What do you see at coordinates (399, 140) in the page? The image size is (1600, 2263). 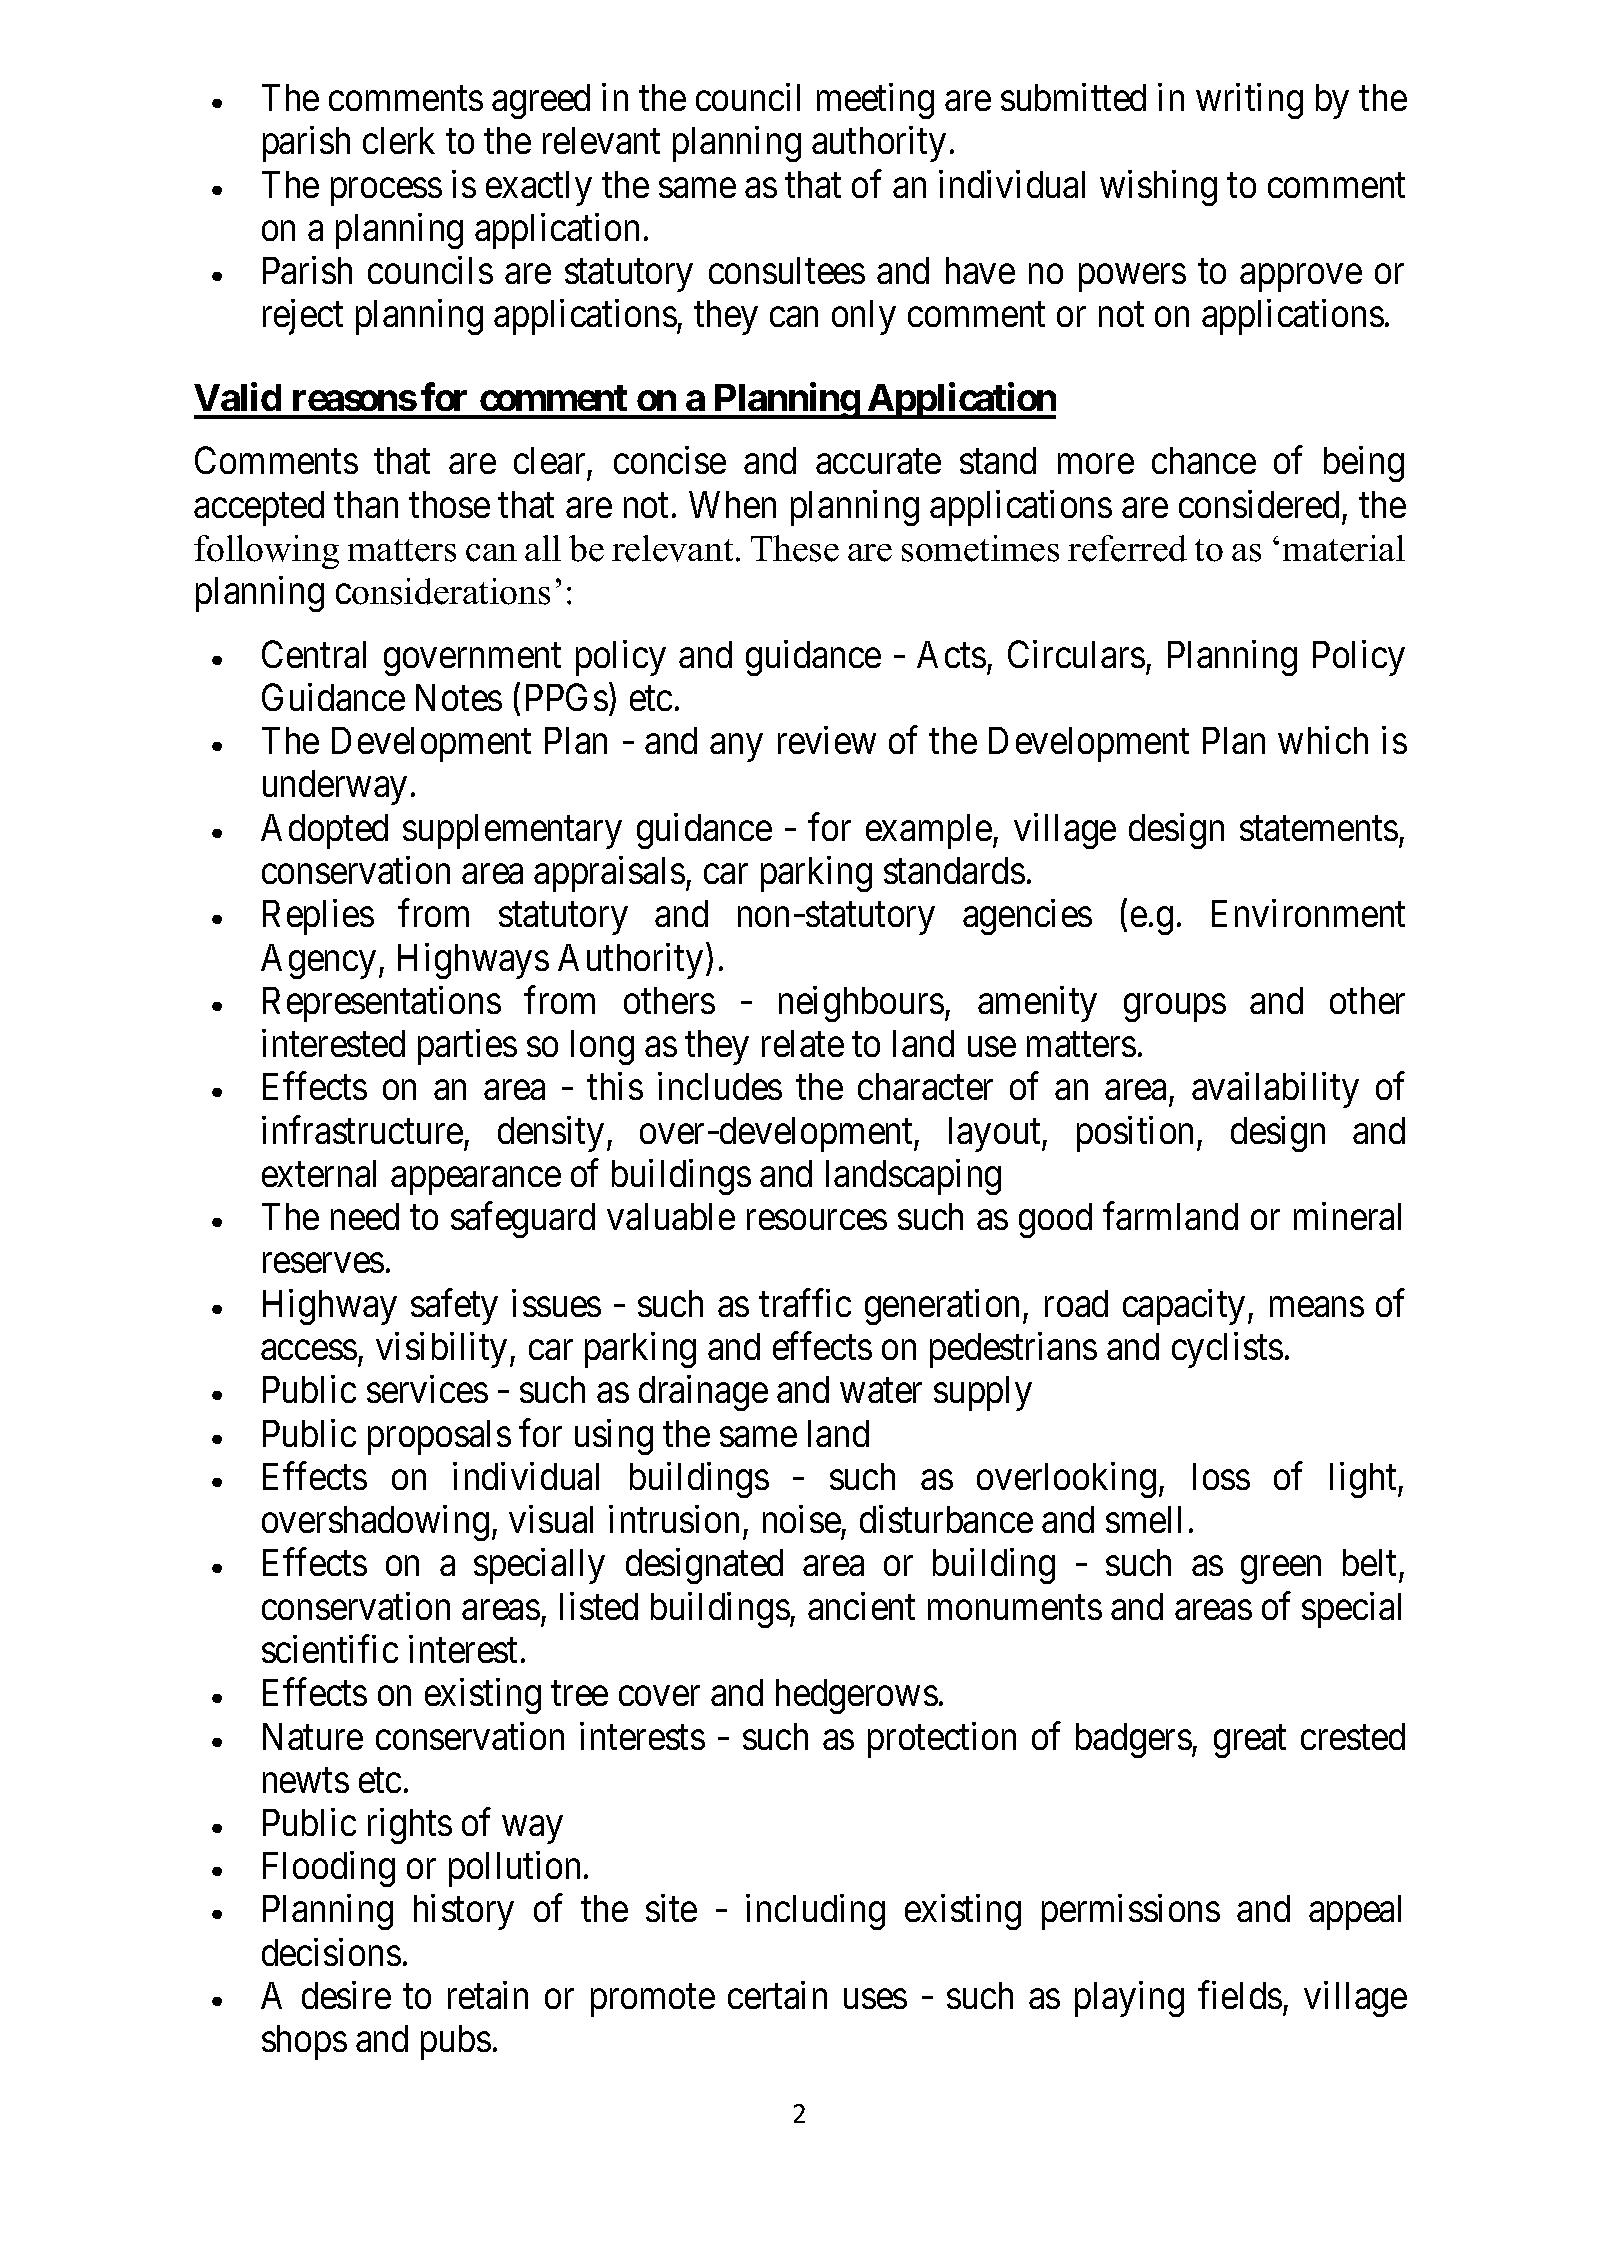 I see `clerk` at bounding box center [399, 140].
